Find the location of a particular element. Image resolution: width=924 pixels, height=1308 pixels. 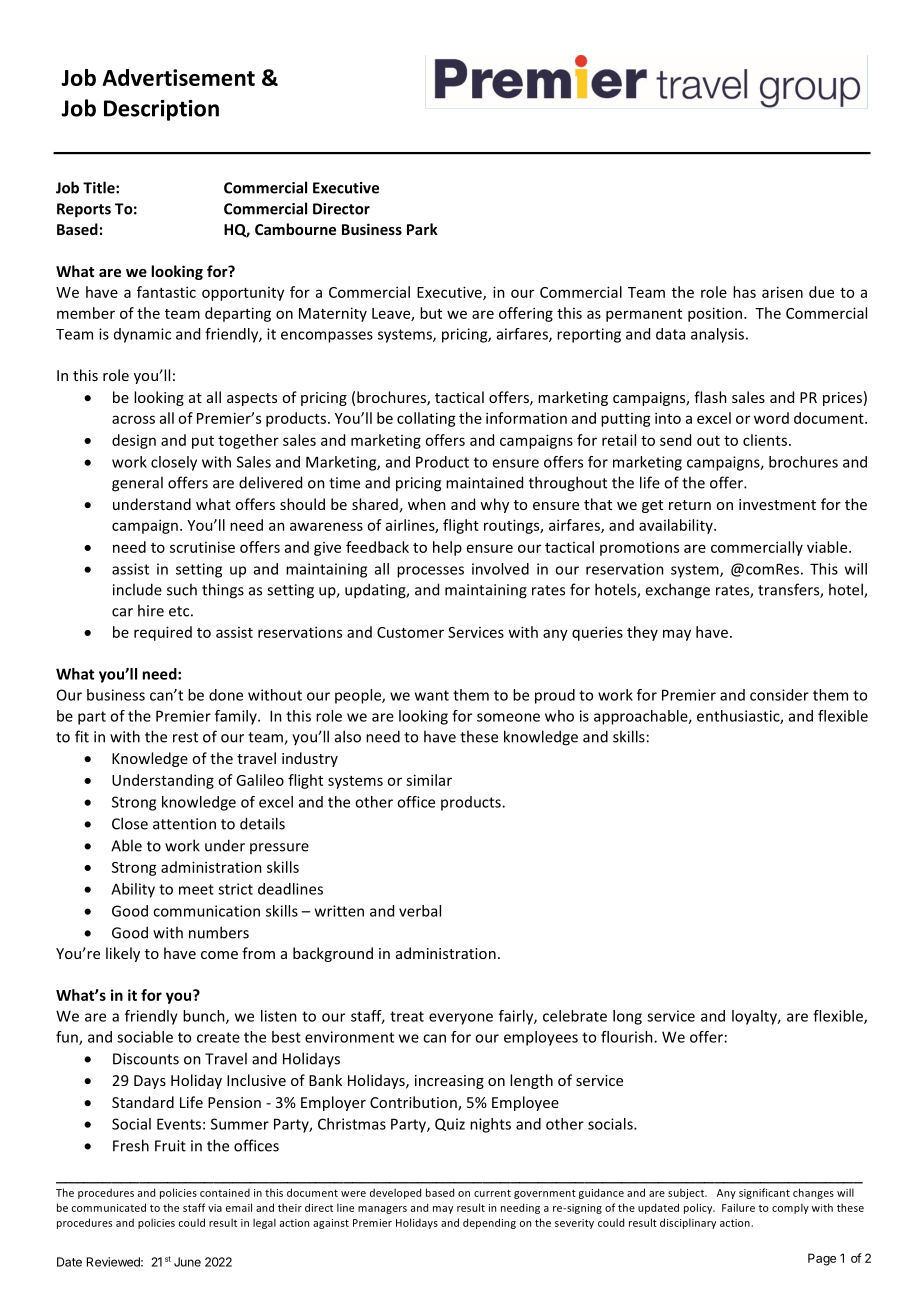

has is located at coordinates (744, 292).
